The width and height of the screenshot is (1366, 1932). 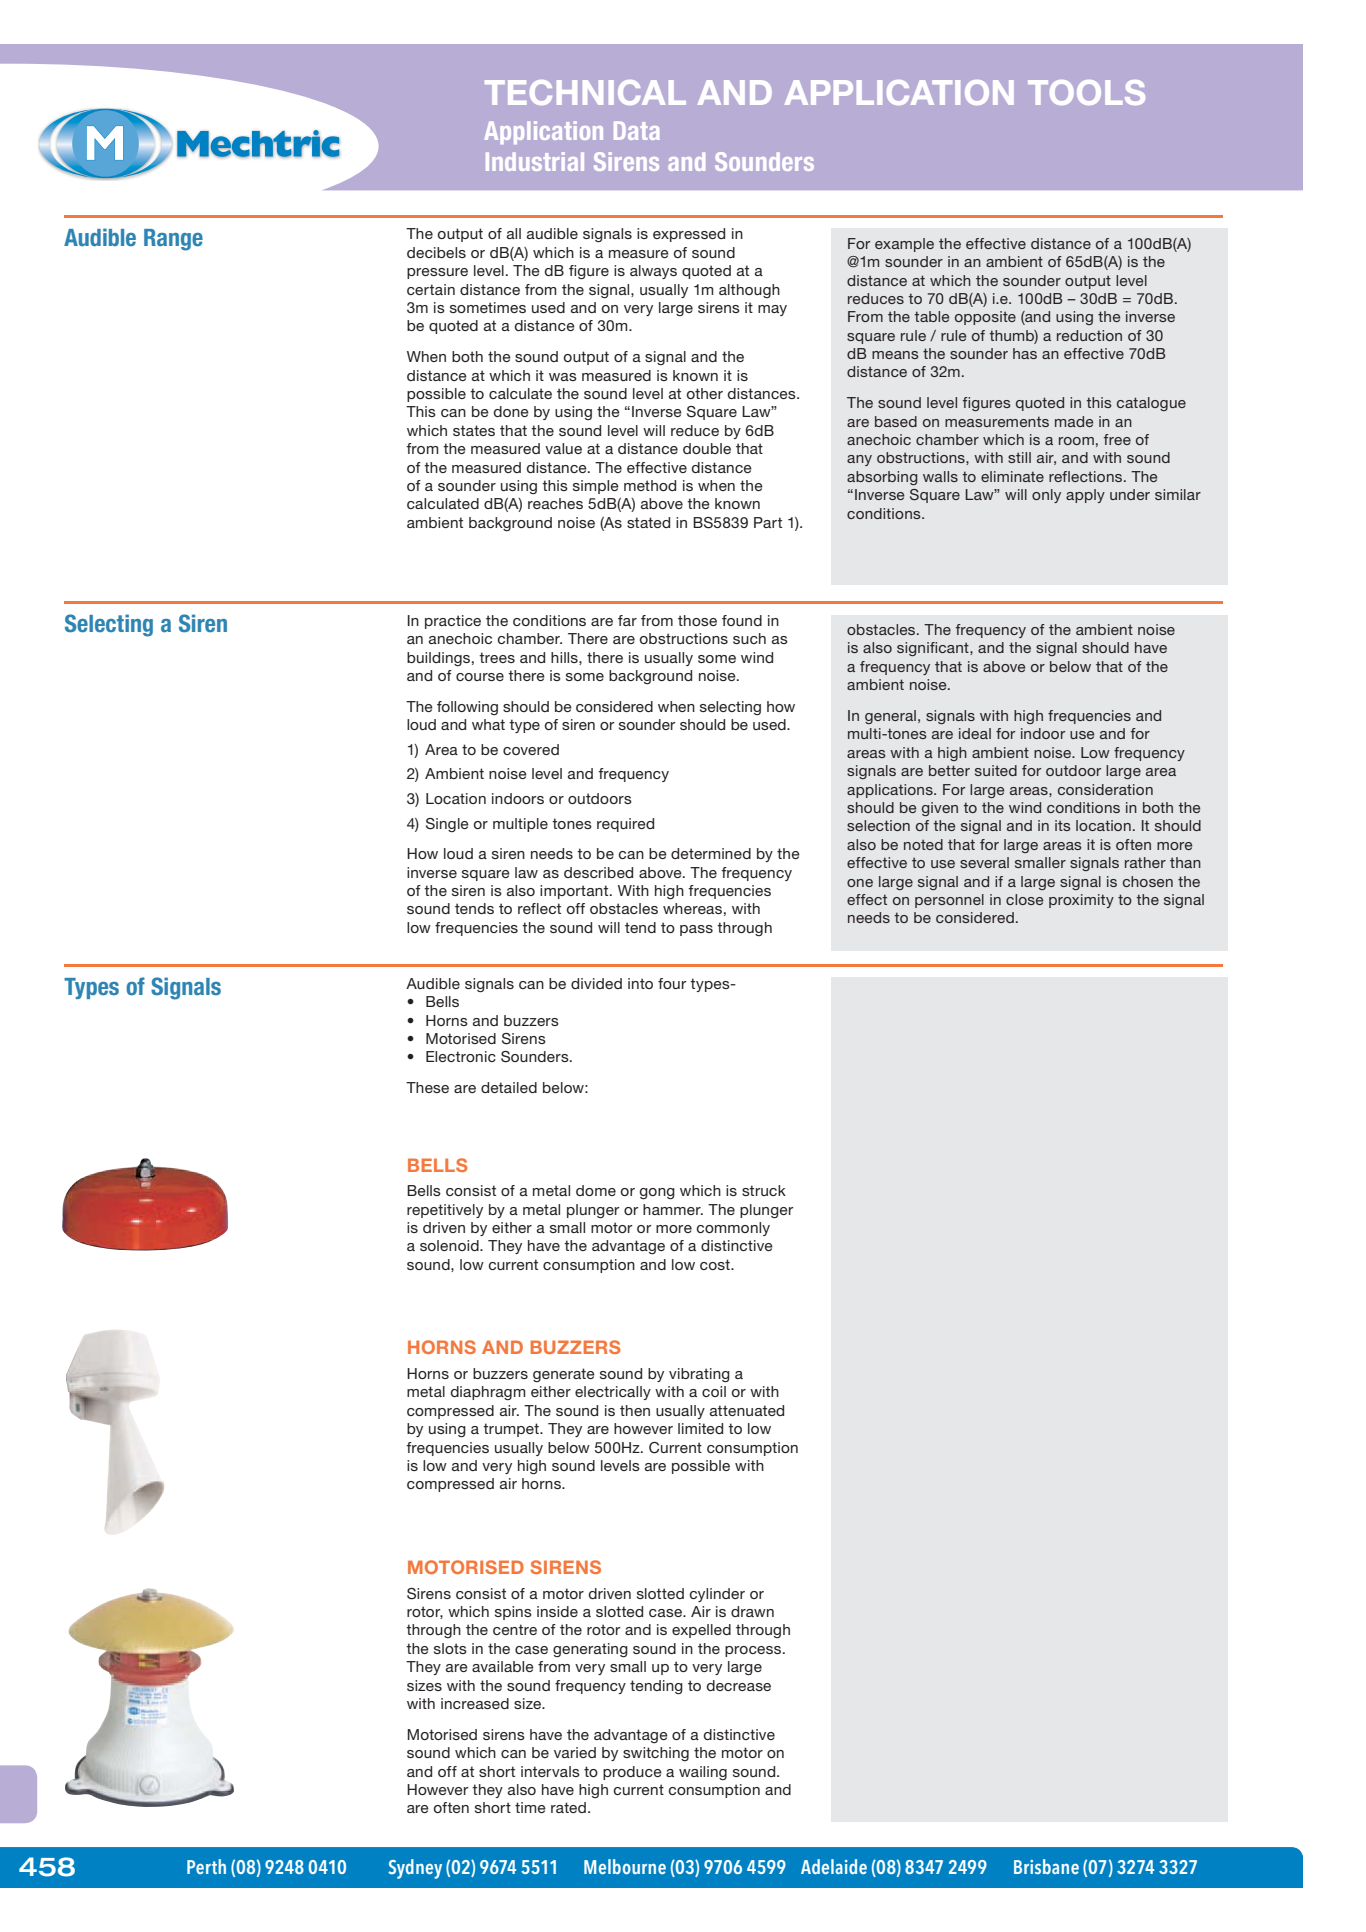 I want to click on TOOLS, so click(x=1086, y=92).
